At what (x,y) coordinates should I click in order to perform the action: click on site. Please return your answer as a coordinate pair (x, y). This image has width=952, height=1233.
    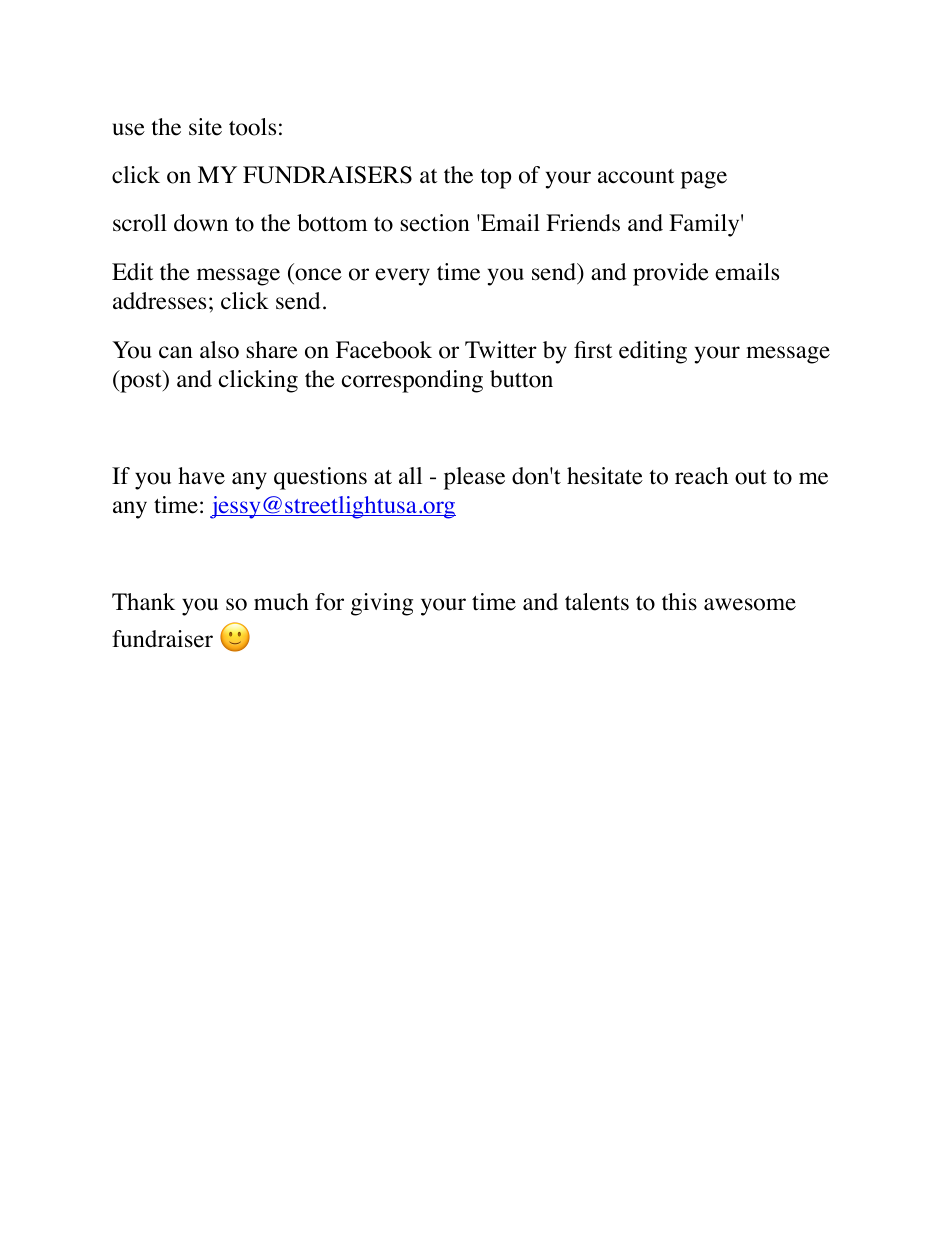
    Looking at the image, I should click on (205, 127).
